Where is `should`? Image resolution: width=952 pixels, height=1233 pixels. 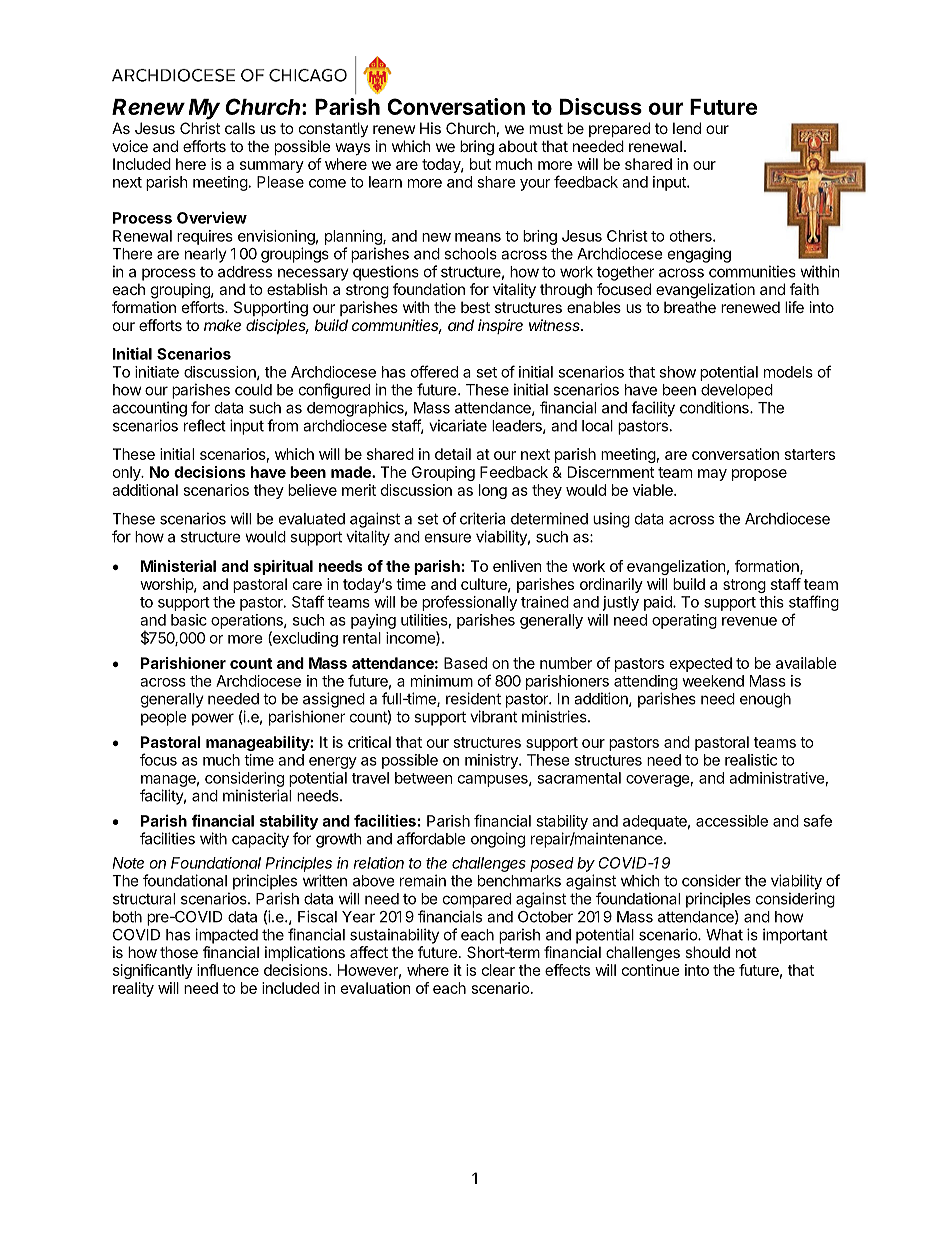
should is located at coordinates (707, 952).
